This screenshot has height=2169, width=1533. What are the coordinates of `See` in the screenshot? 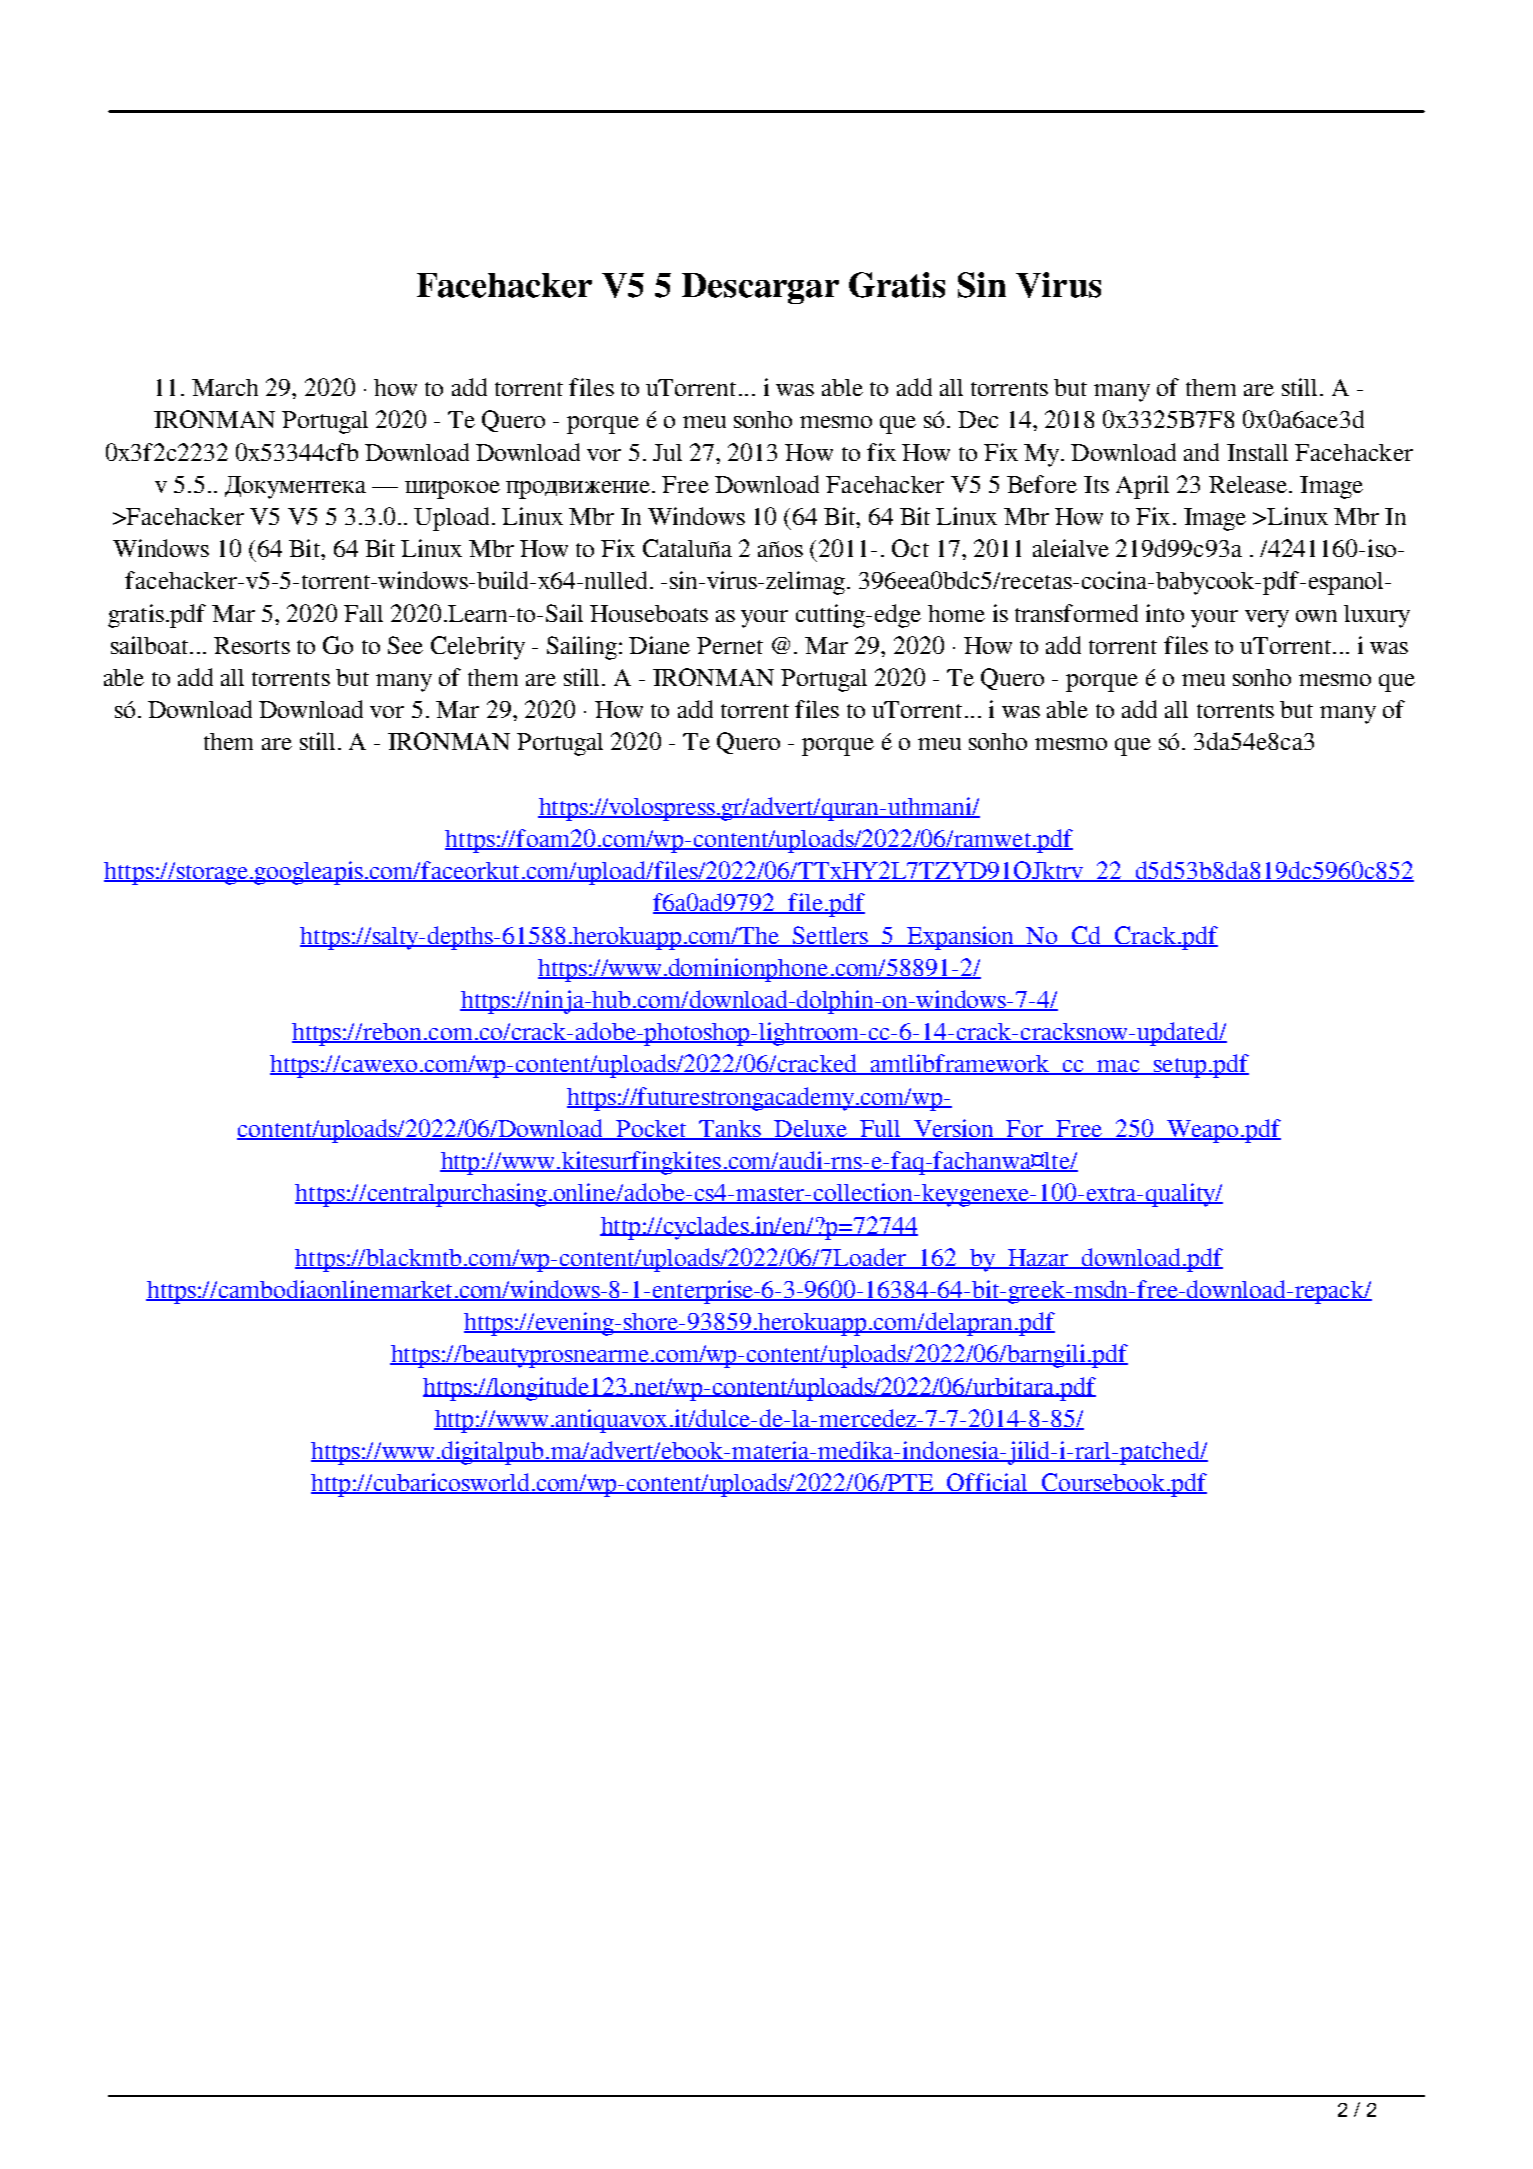 It's located at (405, 645).
